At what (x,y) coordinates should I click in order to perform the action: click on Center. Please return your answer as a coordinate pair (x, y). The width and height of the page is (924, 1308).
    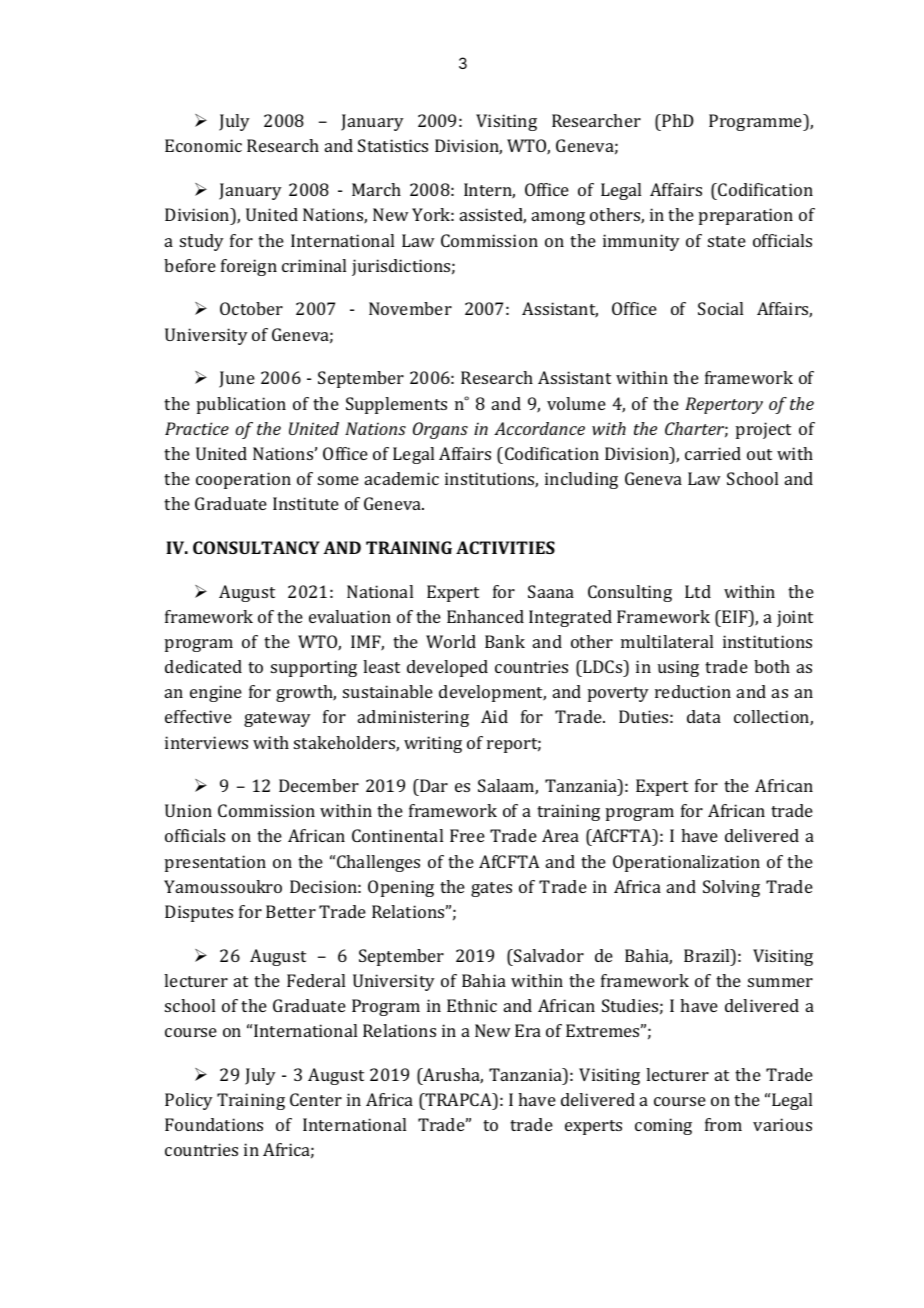
    Looking at the image, I should click on (316, 1099).
